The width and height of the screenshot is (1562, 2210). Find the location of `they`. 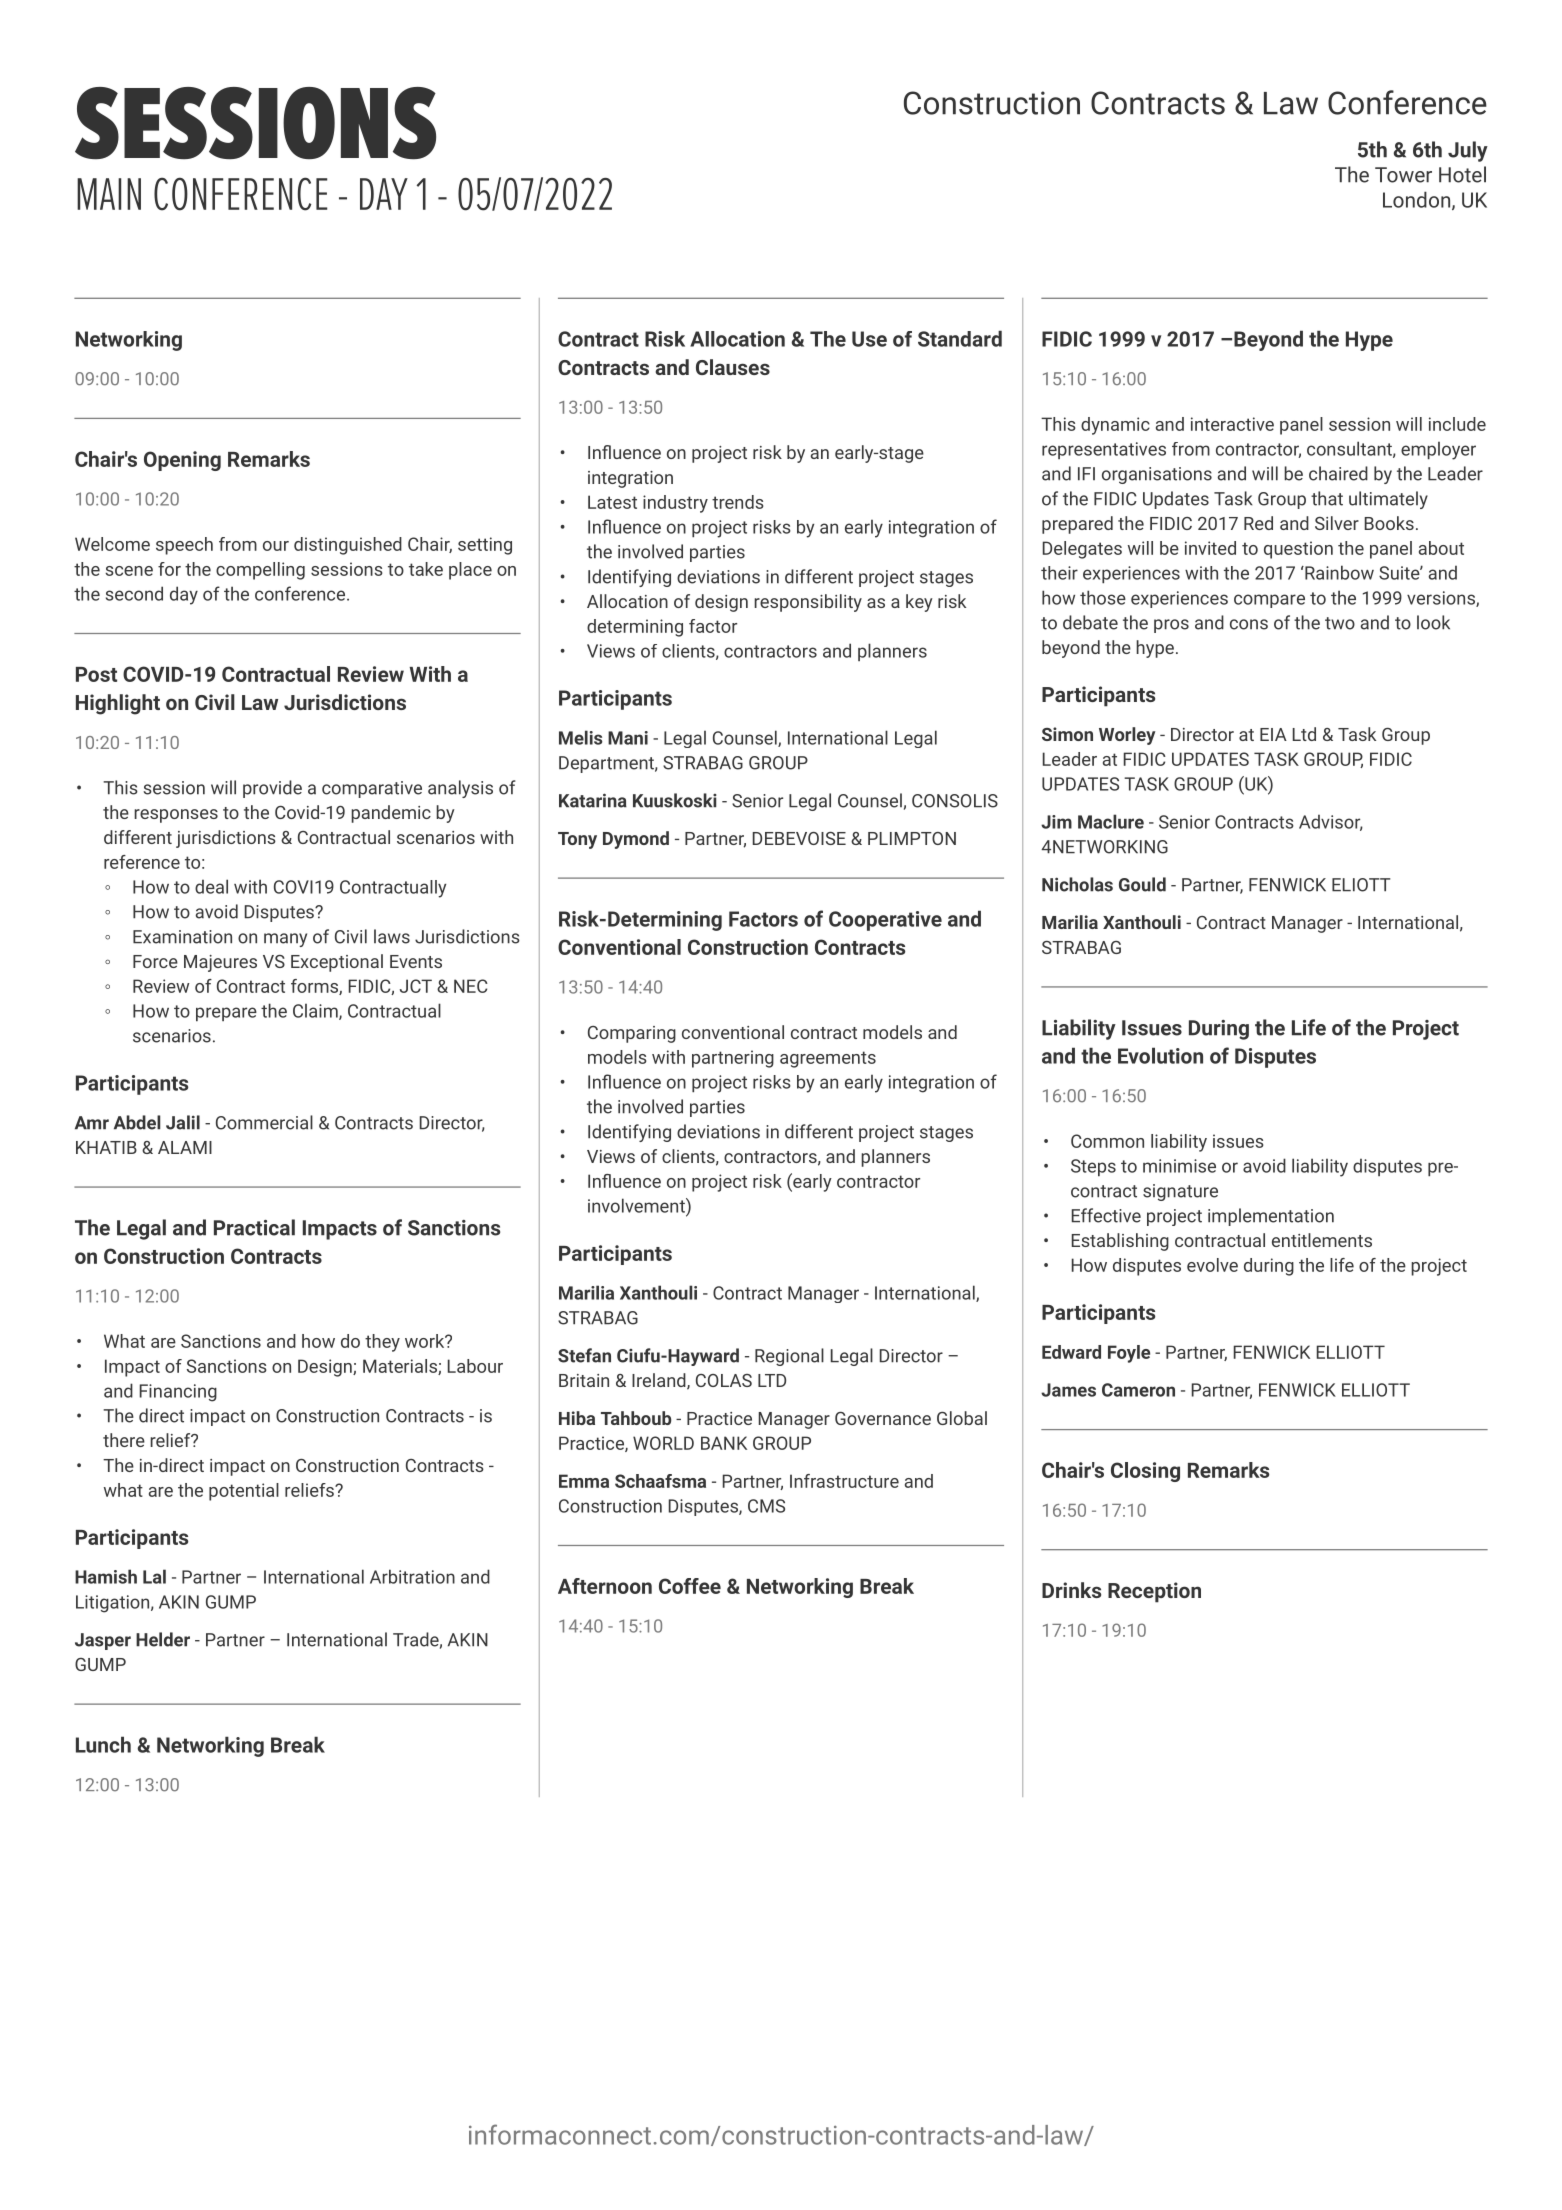

they is located at coordinates (382, 1343).
